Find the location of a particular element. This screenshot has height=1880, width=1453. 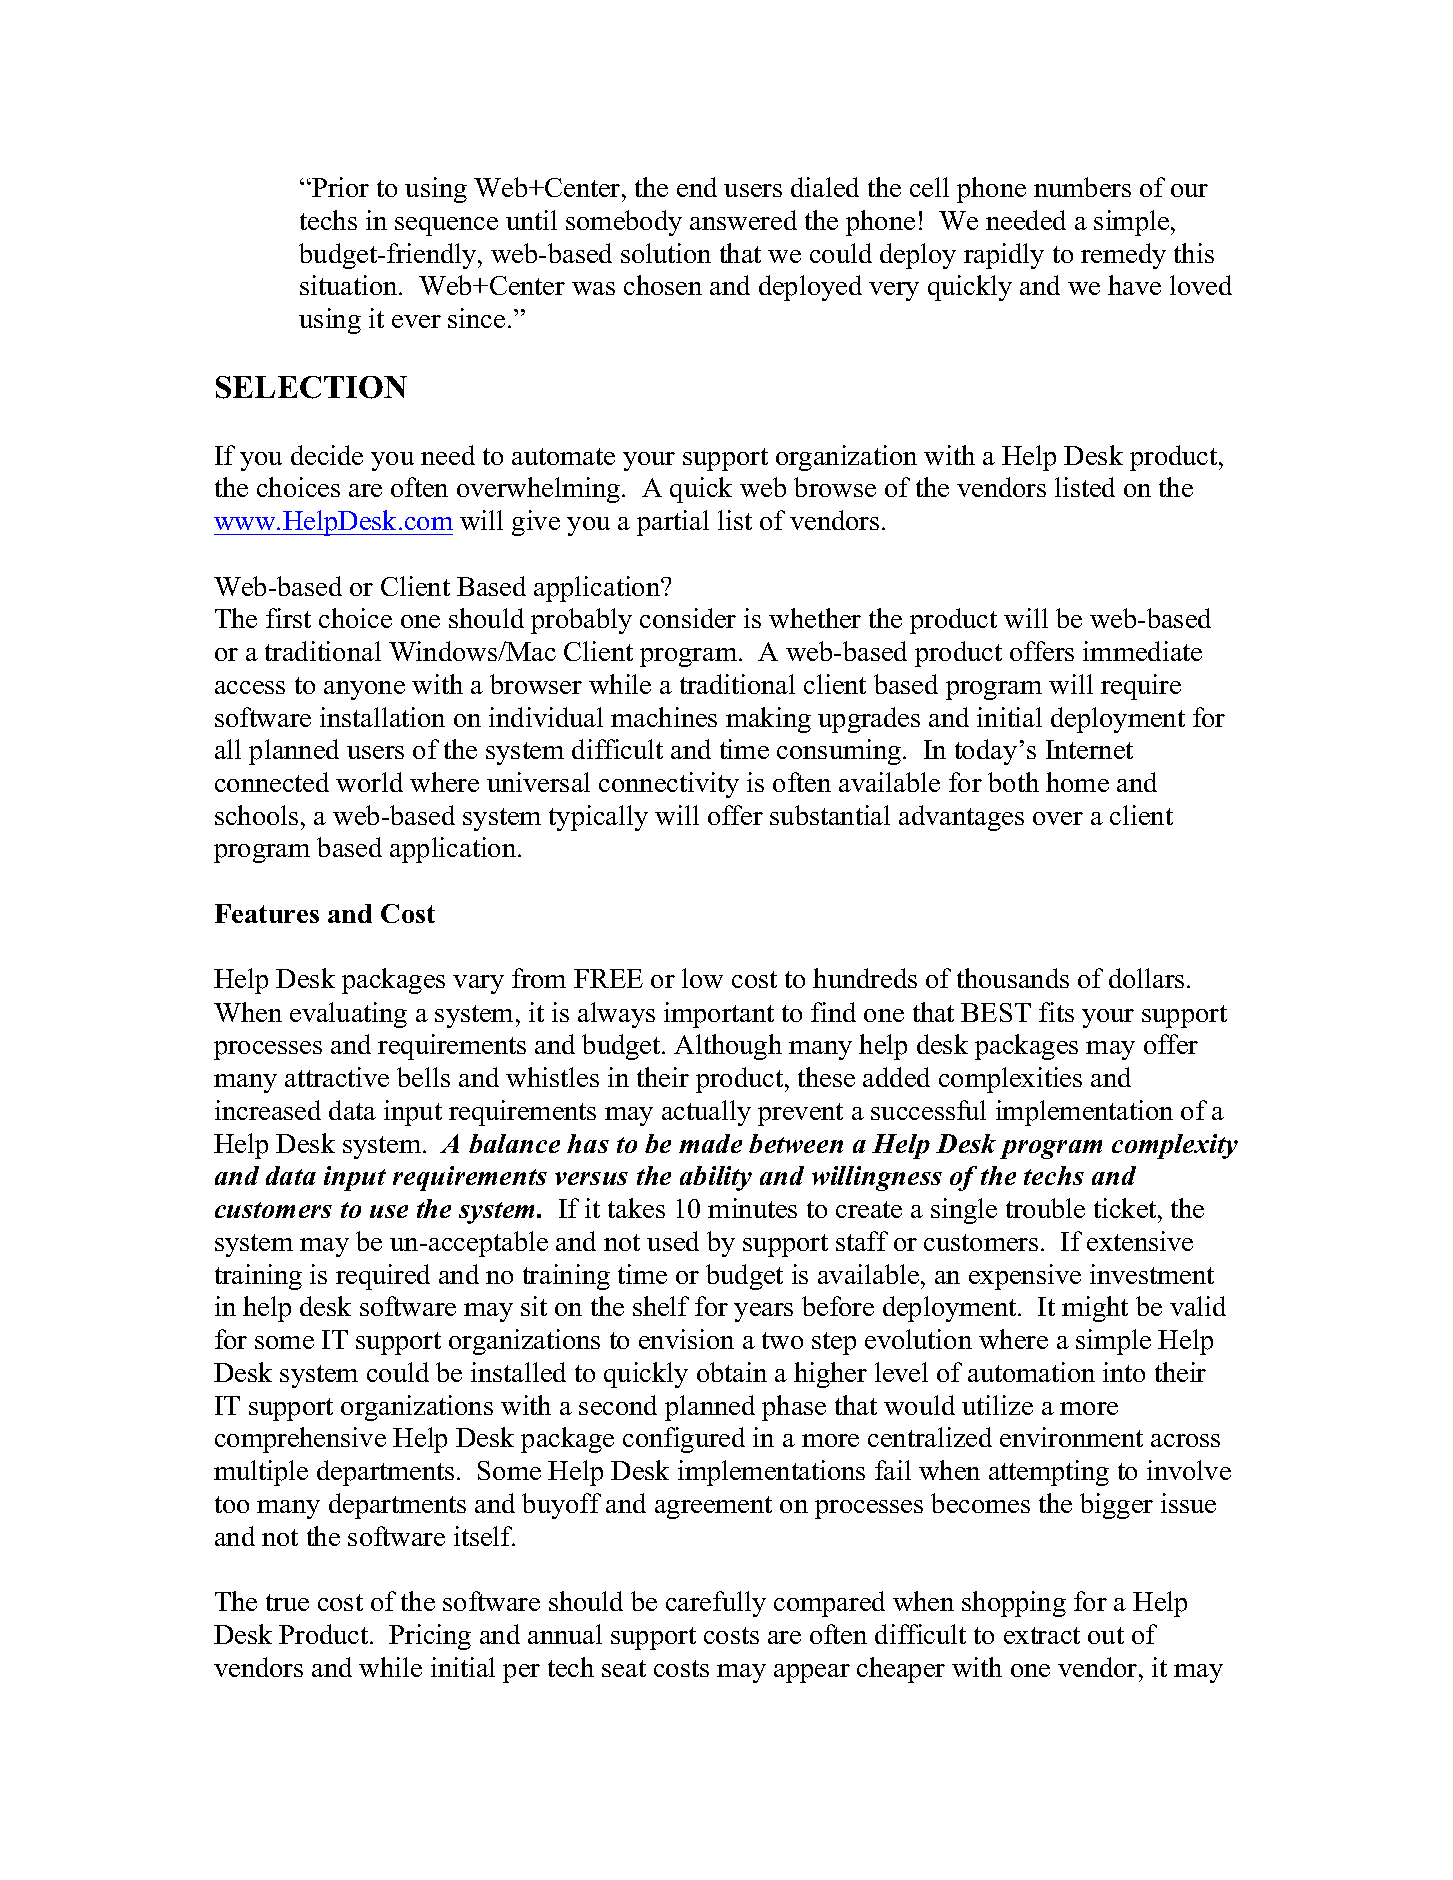

anyone is located at coordinates (364, 690).
